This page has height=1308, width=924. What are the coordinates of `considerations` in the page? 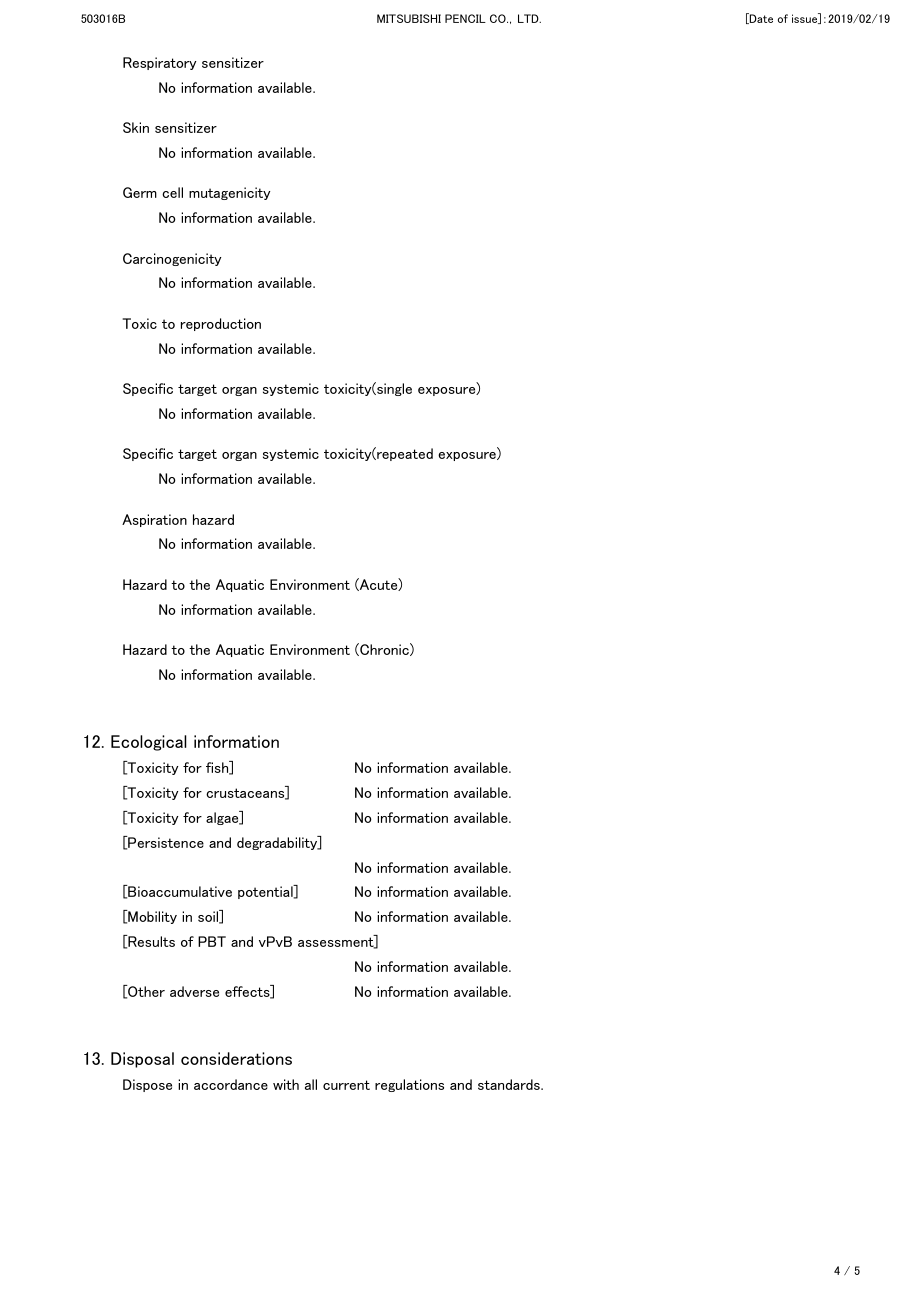 It's located at (236, 1058).
